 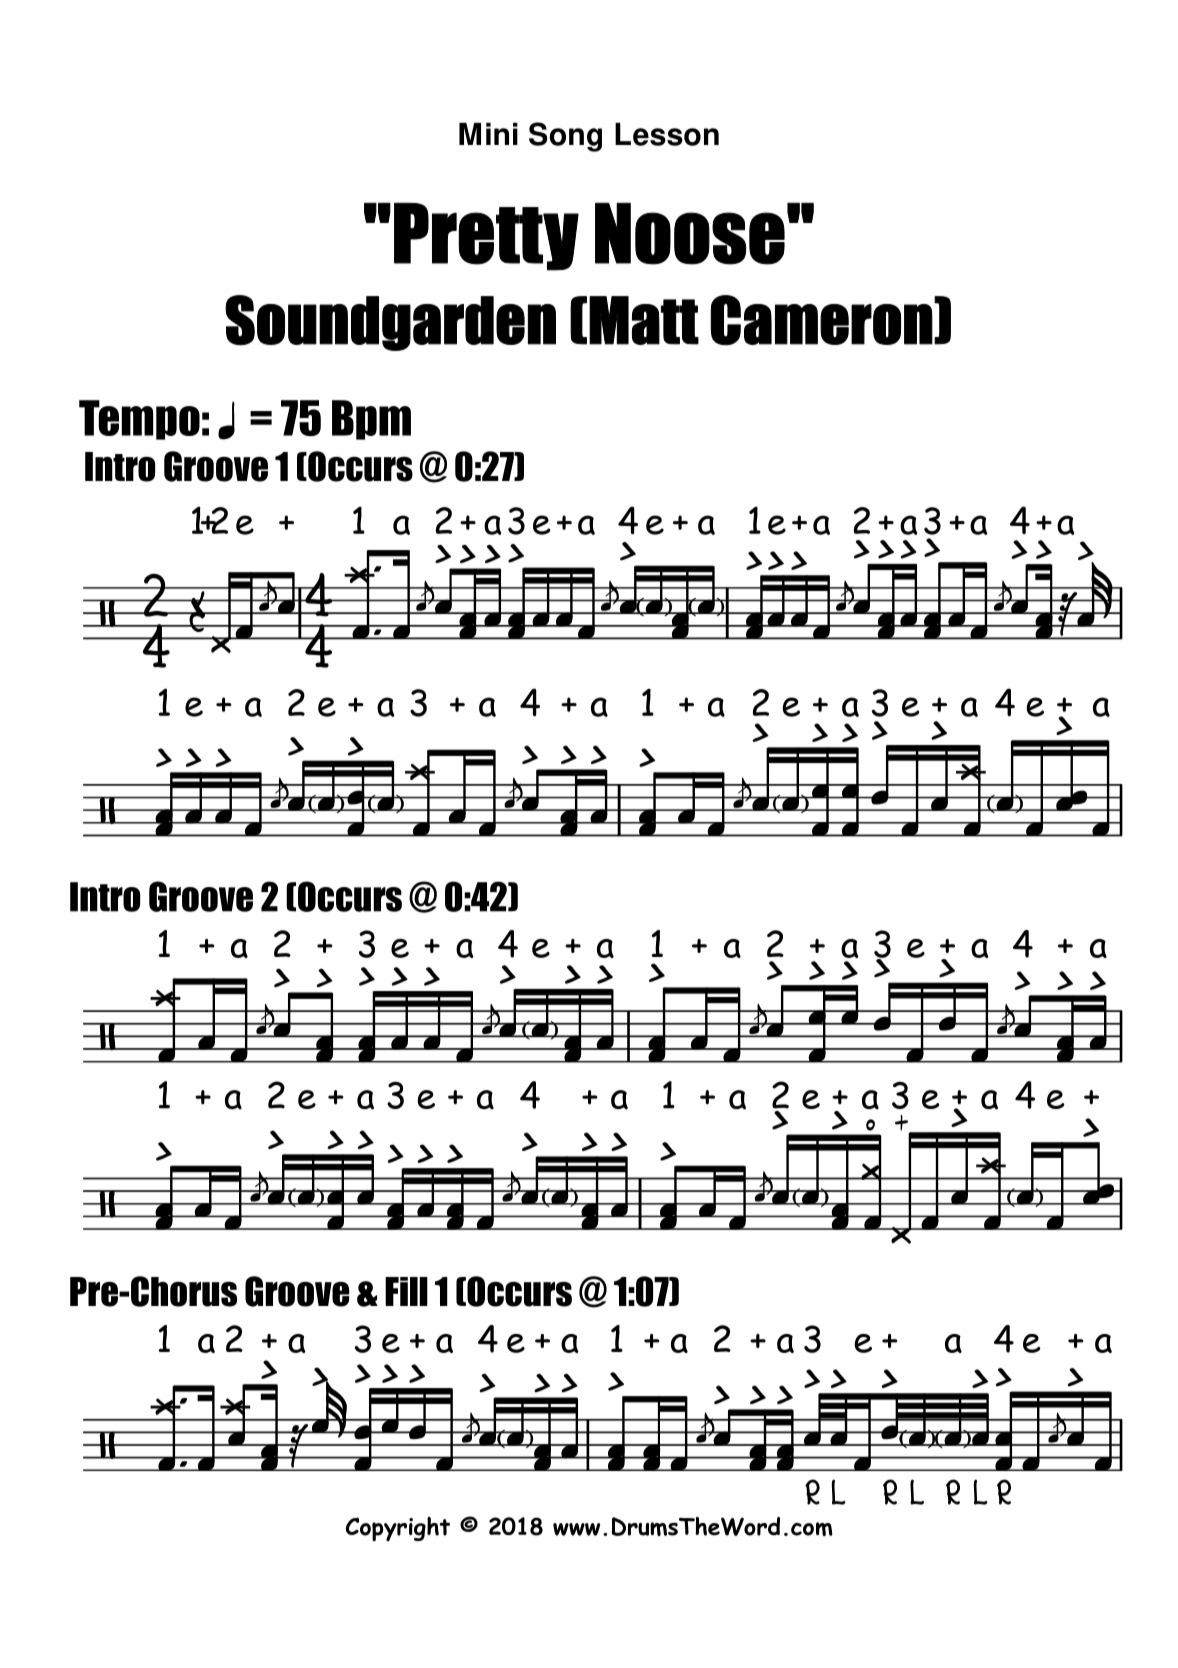 What do you see at coordinates (821, 320) in the page?
I see `Cameron` at bounding box center [821, 320].
